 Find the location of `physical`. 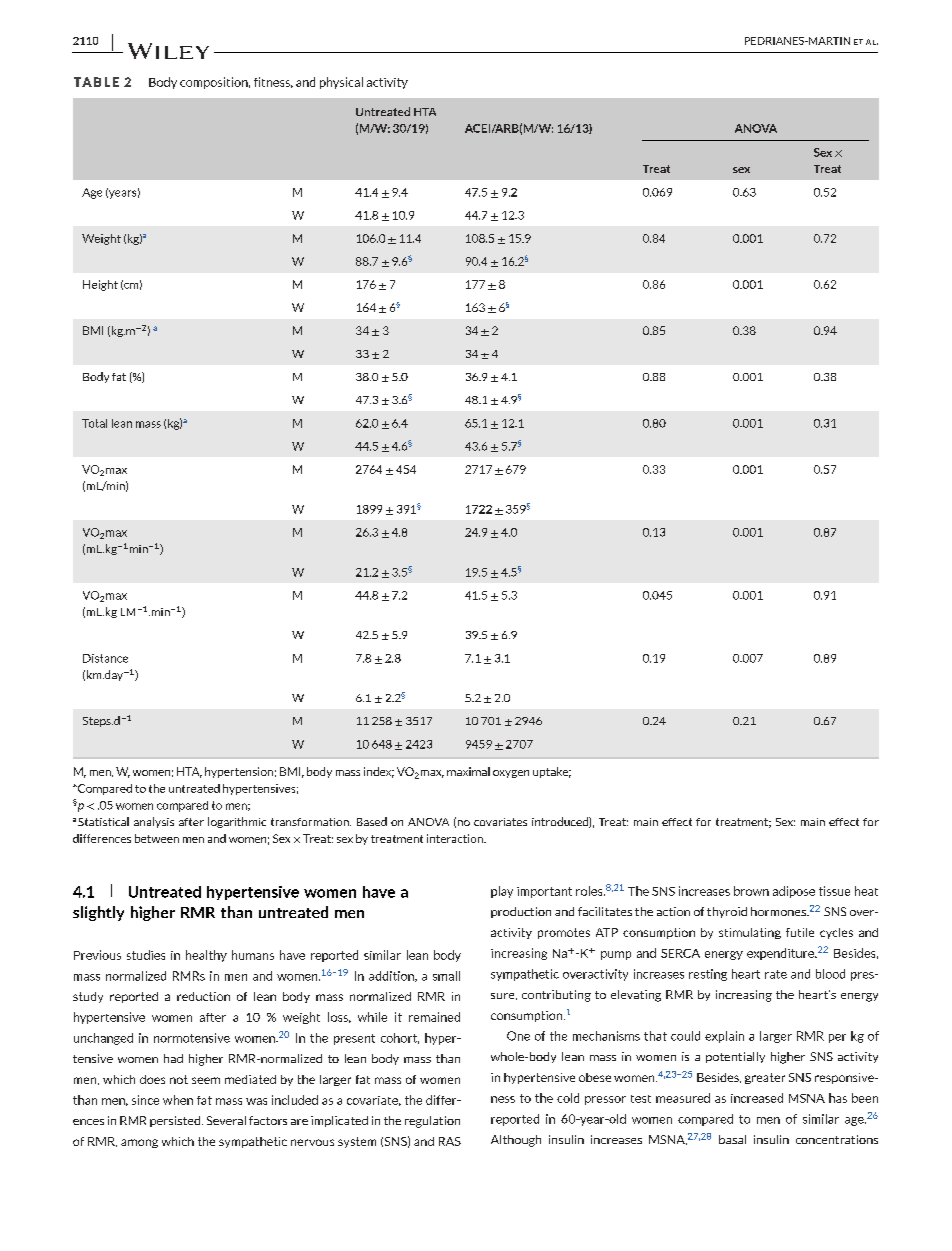

physical is located at coordinates (341, 83).
